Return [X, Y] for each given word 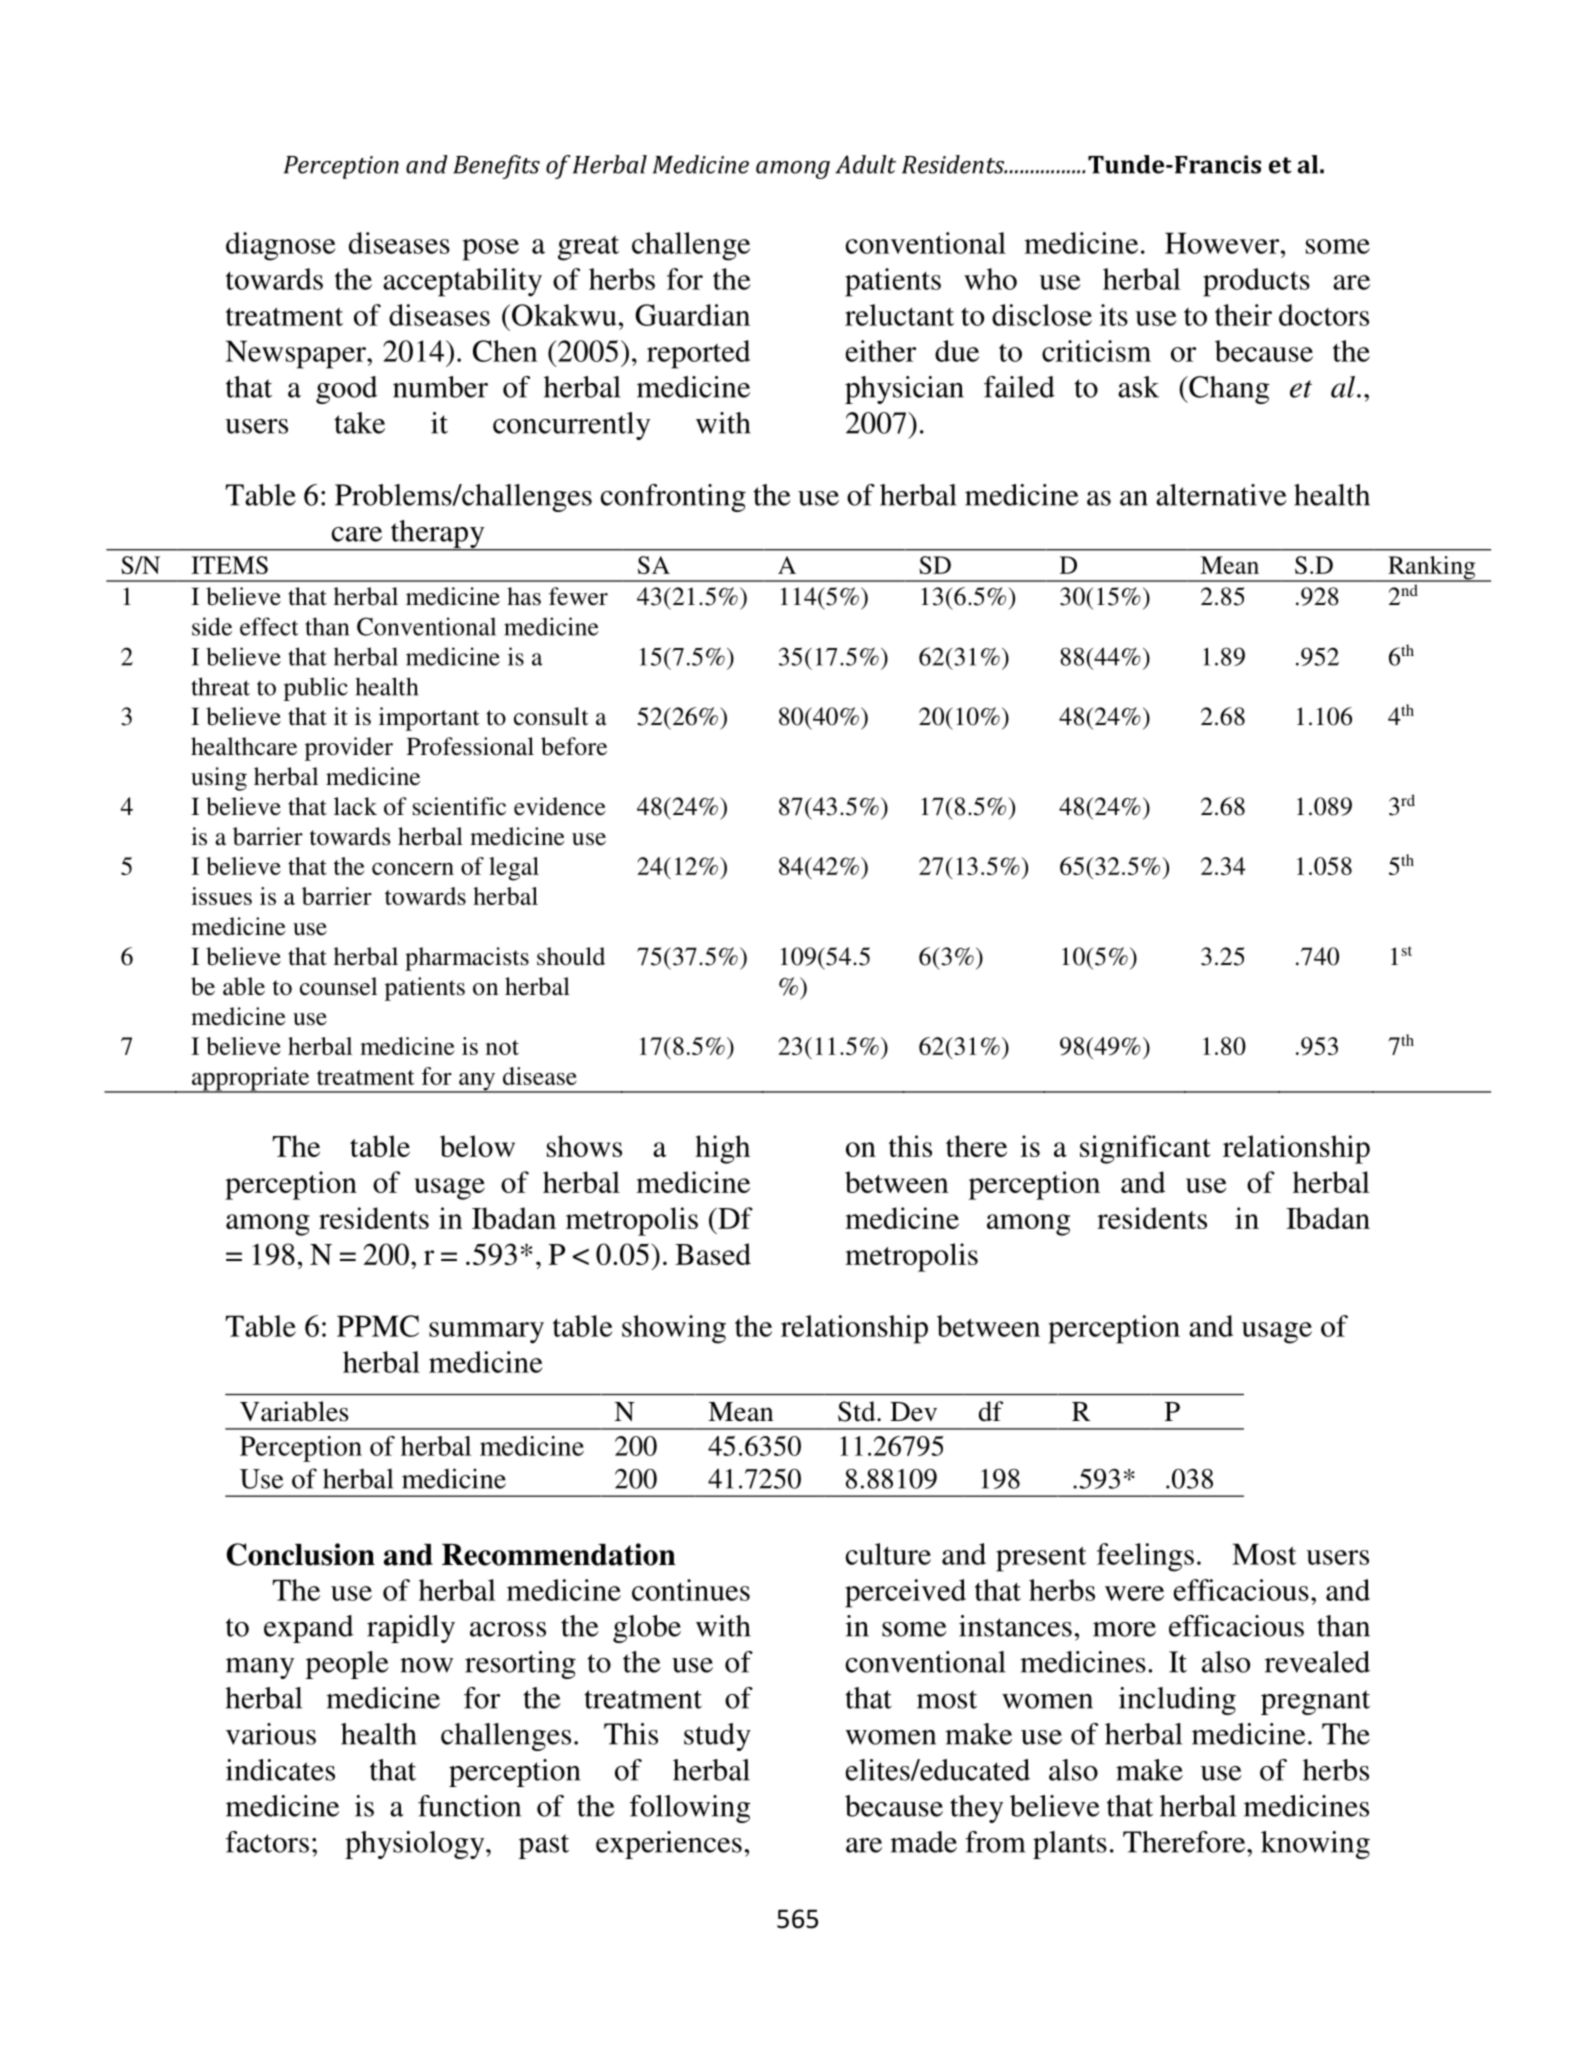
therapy [437, 535]
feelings [1145, 1557]
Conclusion [300, 1554]
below [477, 1146]
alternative [1221, 495]
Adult [865, 164]
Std [858, 1411]
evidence [559, 806]
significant [1145, 1149]
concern [413, 869]
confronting [673, 498]
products [1256, 282]
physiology [416, 1845]
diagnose [281, 246]
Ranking [1432, 569]
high [722, 1149]
